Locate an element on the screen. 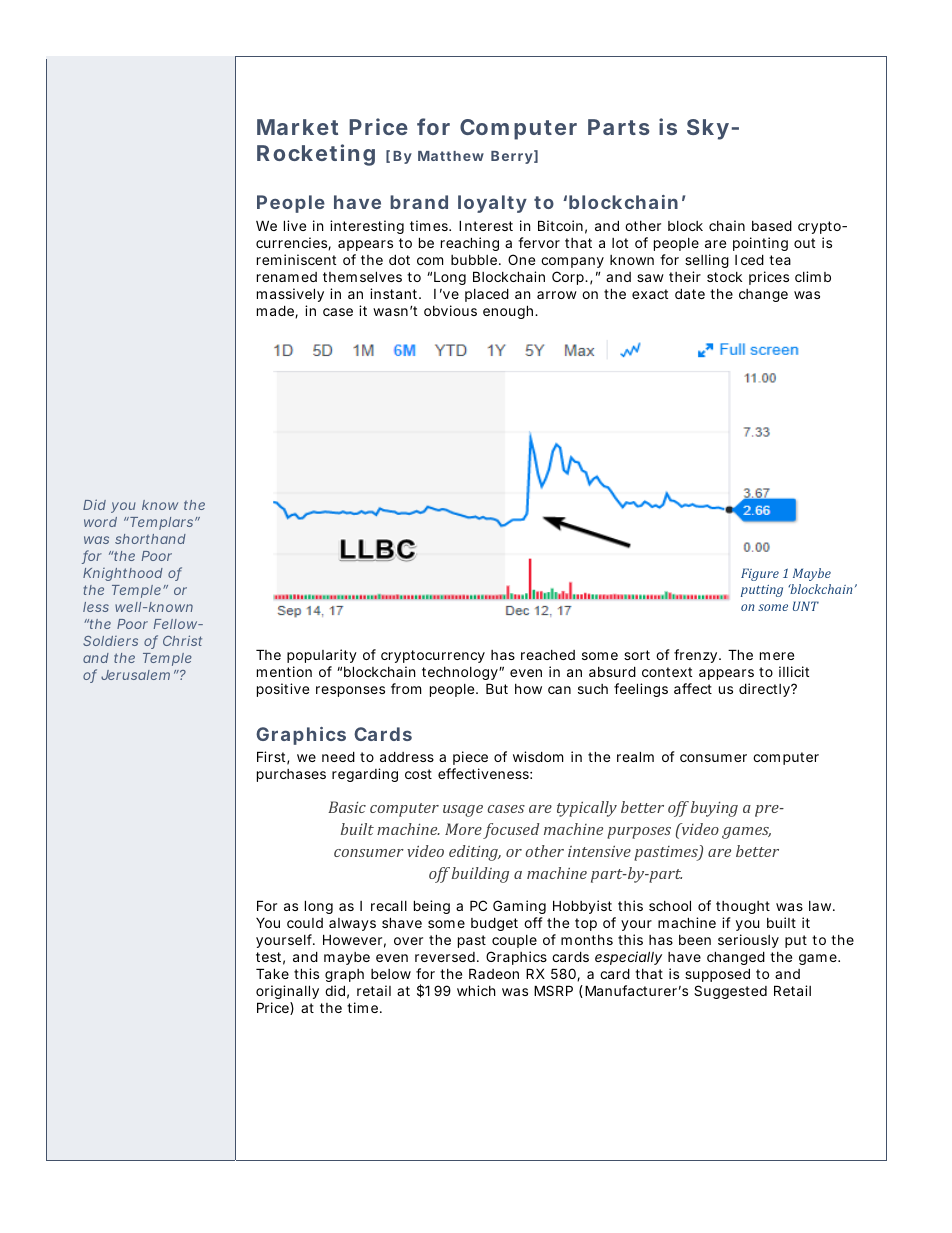 This screenshot has width=952, height=1233. word is located at coordinates (100, 522).
